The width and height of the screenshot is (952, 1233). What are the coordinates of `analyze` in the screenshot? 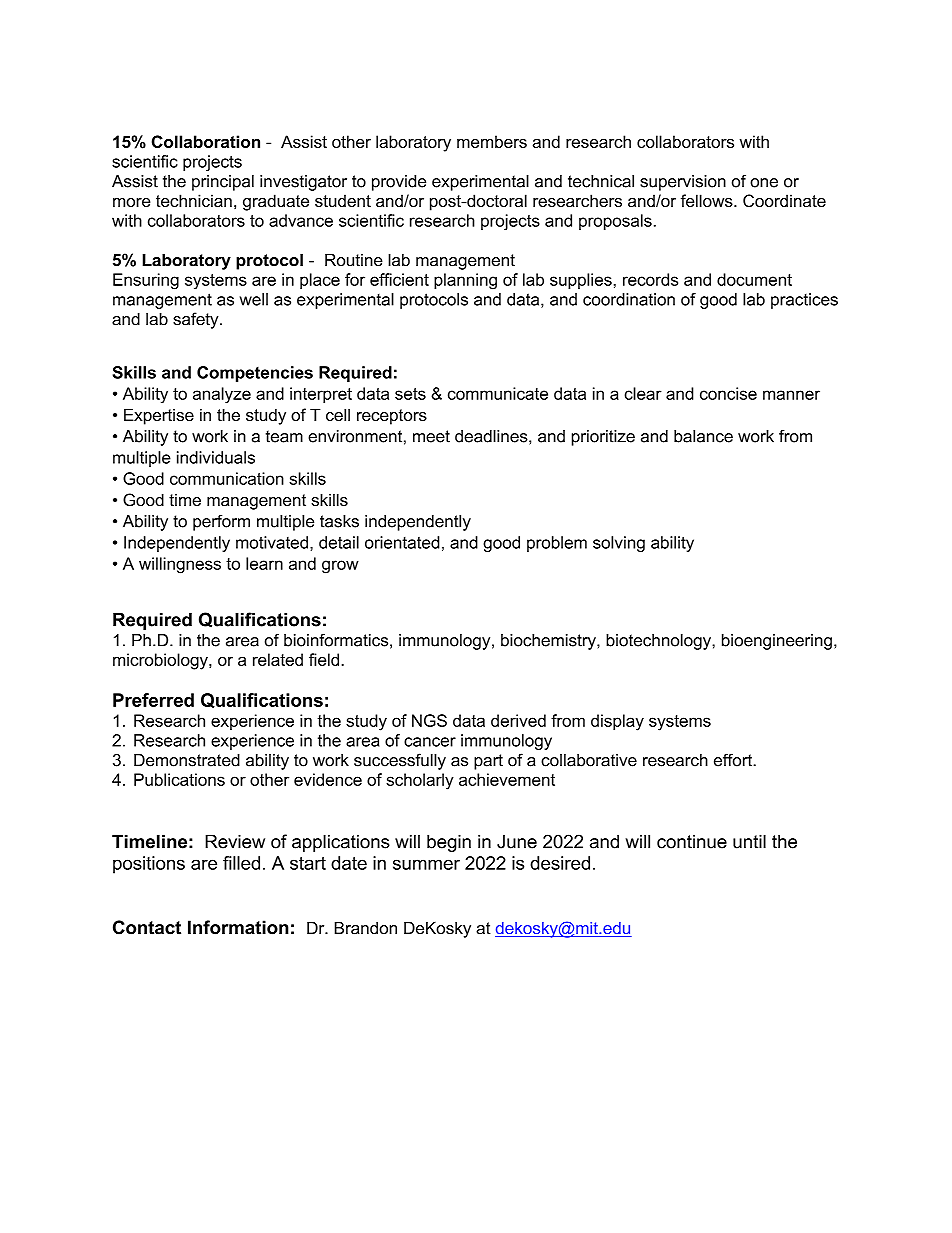 It's located at (222, 395).
